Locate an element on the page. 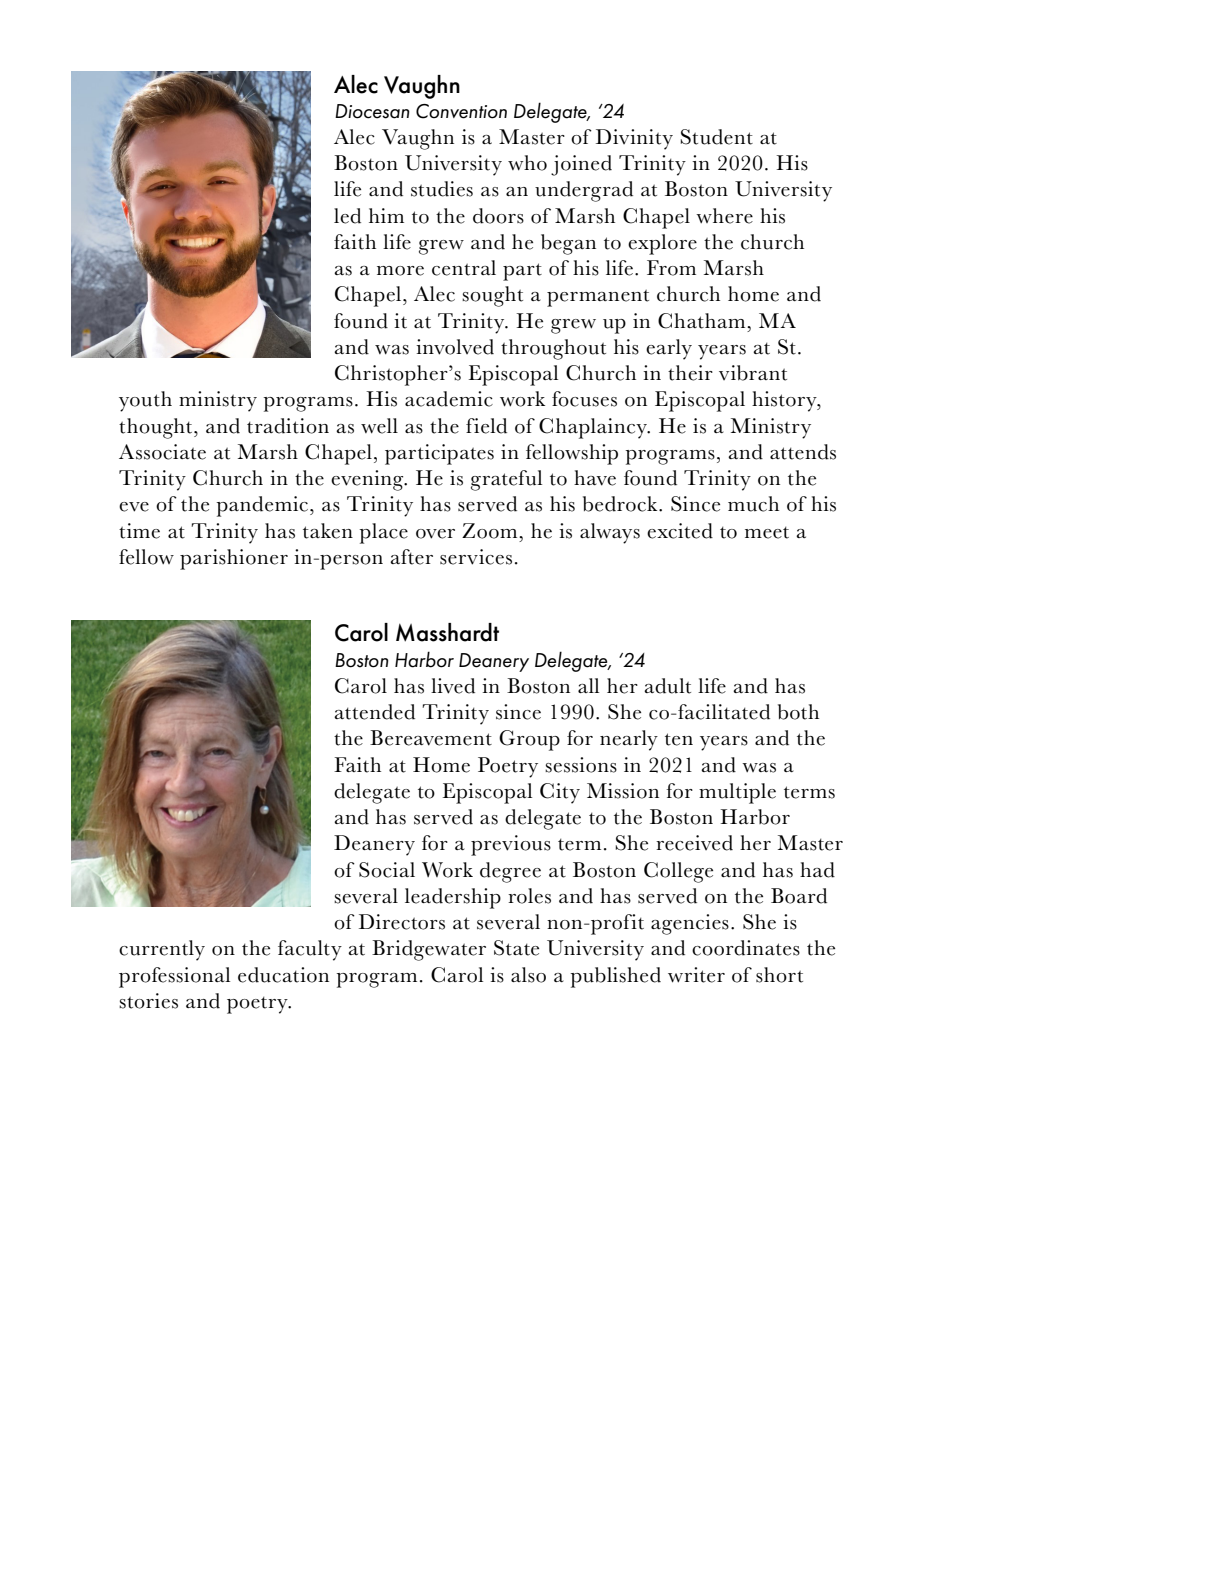  Bereavement is located at coordinates (431, 738).
